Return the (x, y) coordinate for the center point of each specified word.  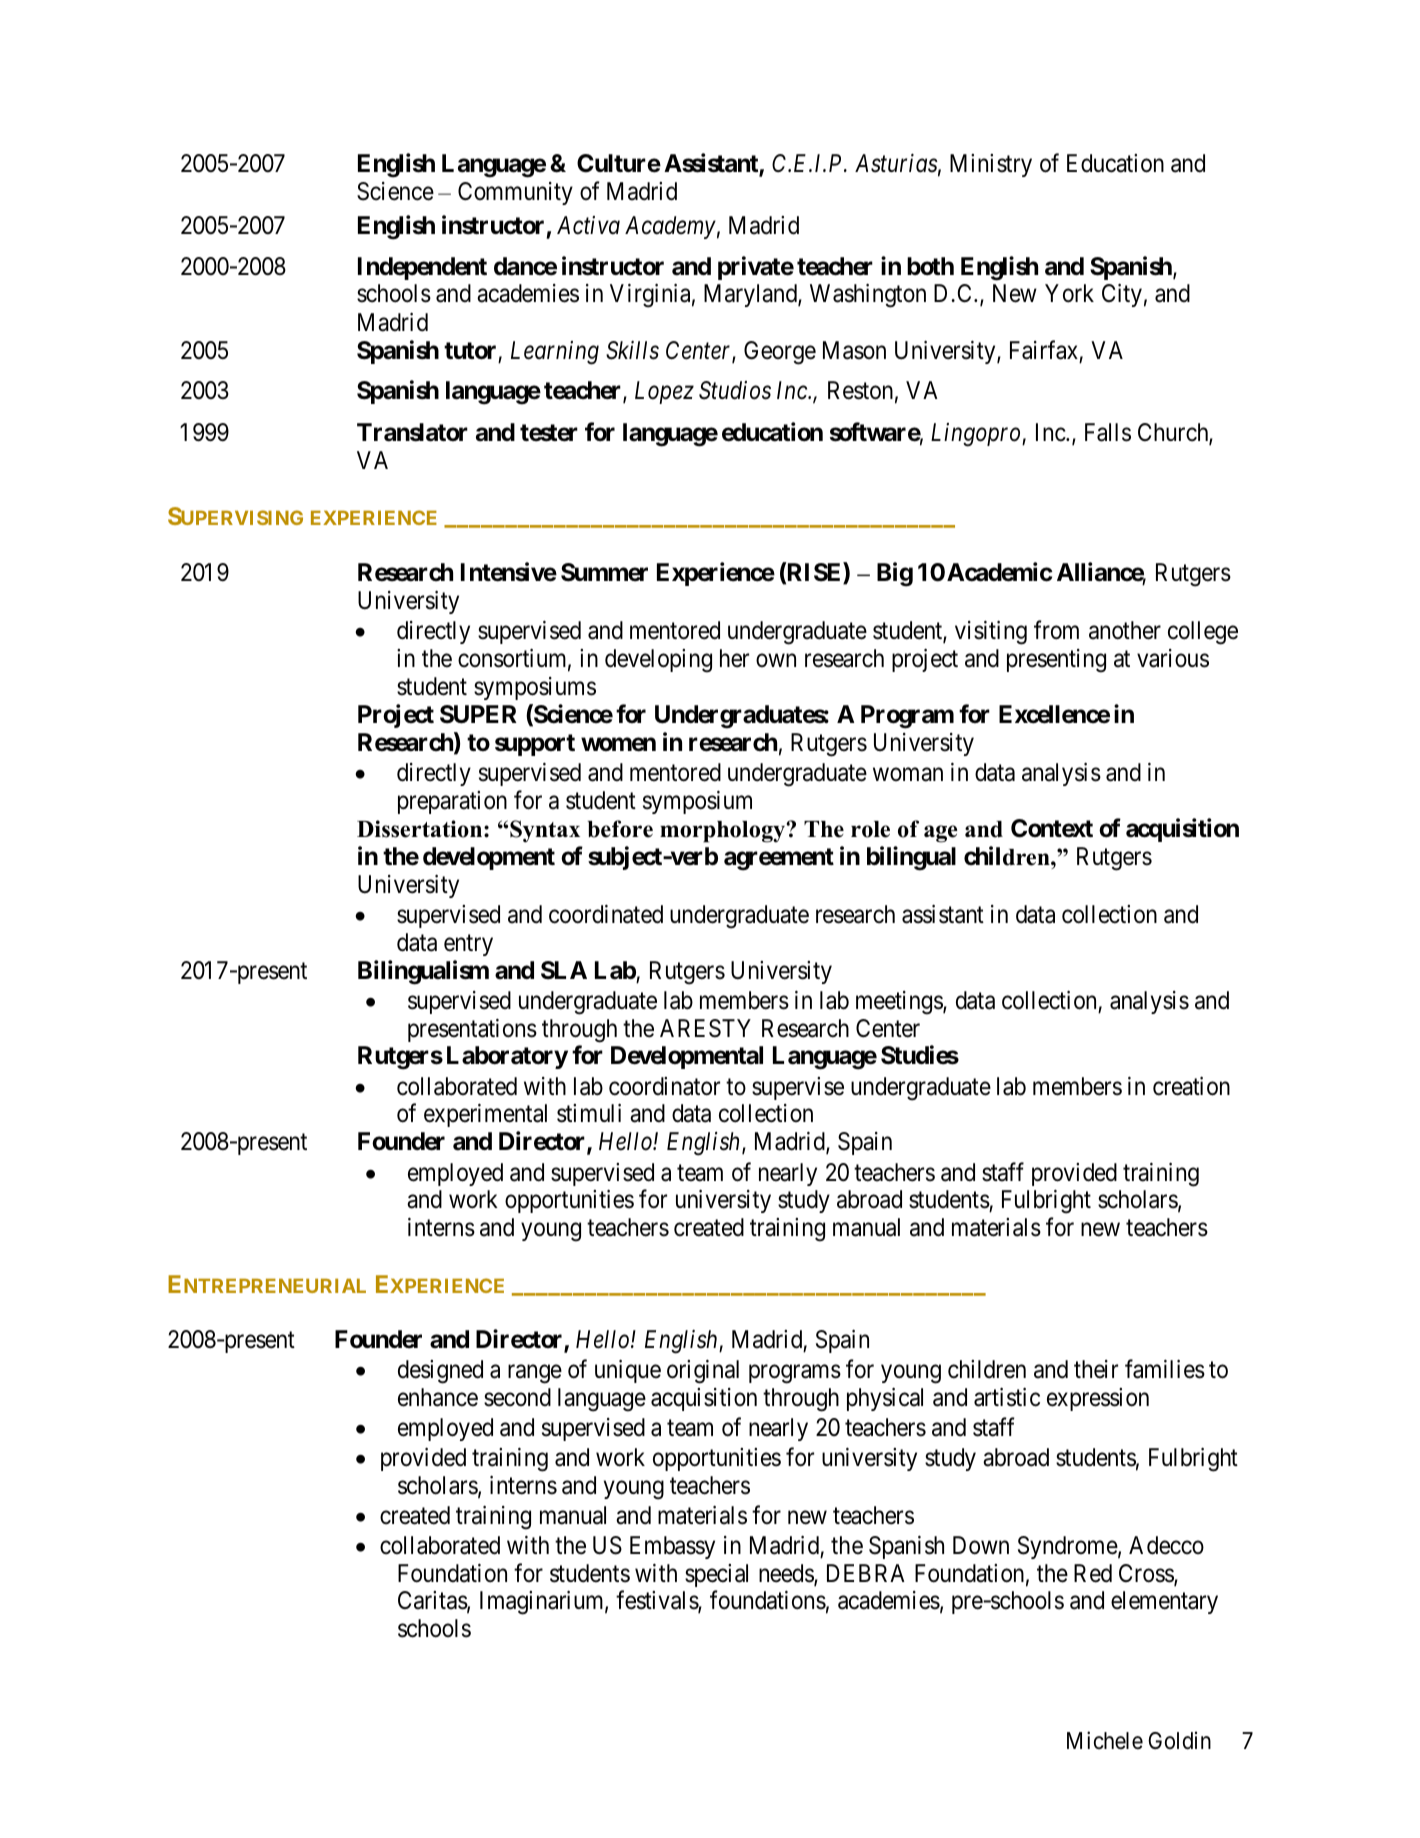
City (1122, 295)
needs (787, 1574)
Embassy (672, 1547)
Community (515, 193)
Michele (1105, 1740)
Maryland (751, 295)
